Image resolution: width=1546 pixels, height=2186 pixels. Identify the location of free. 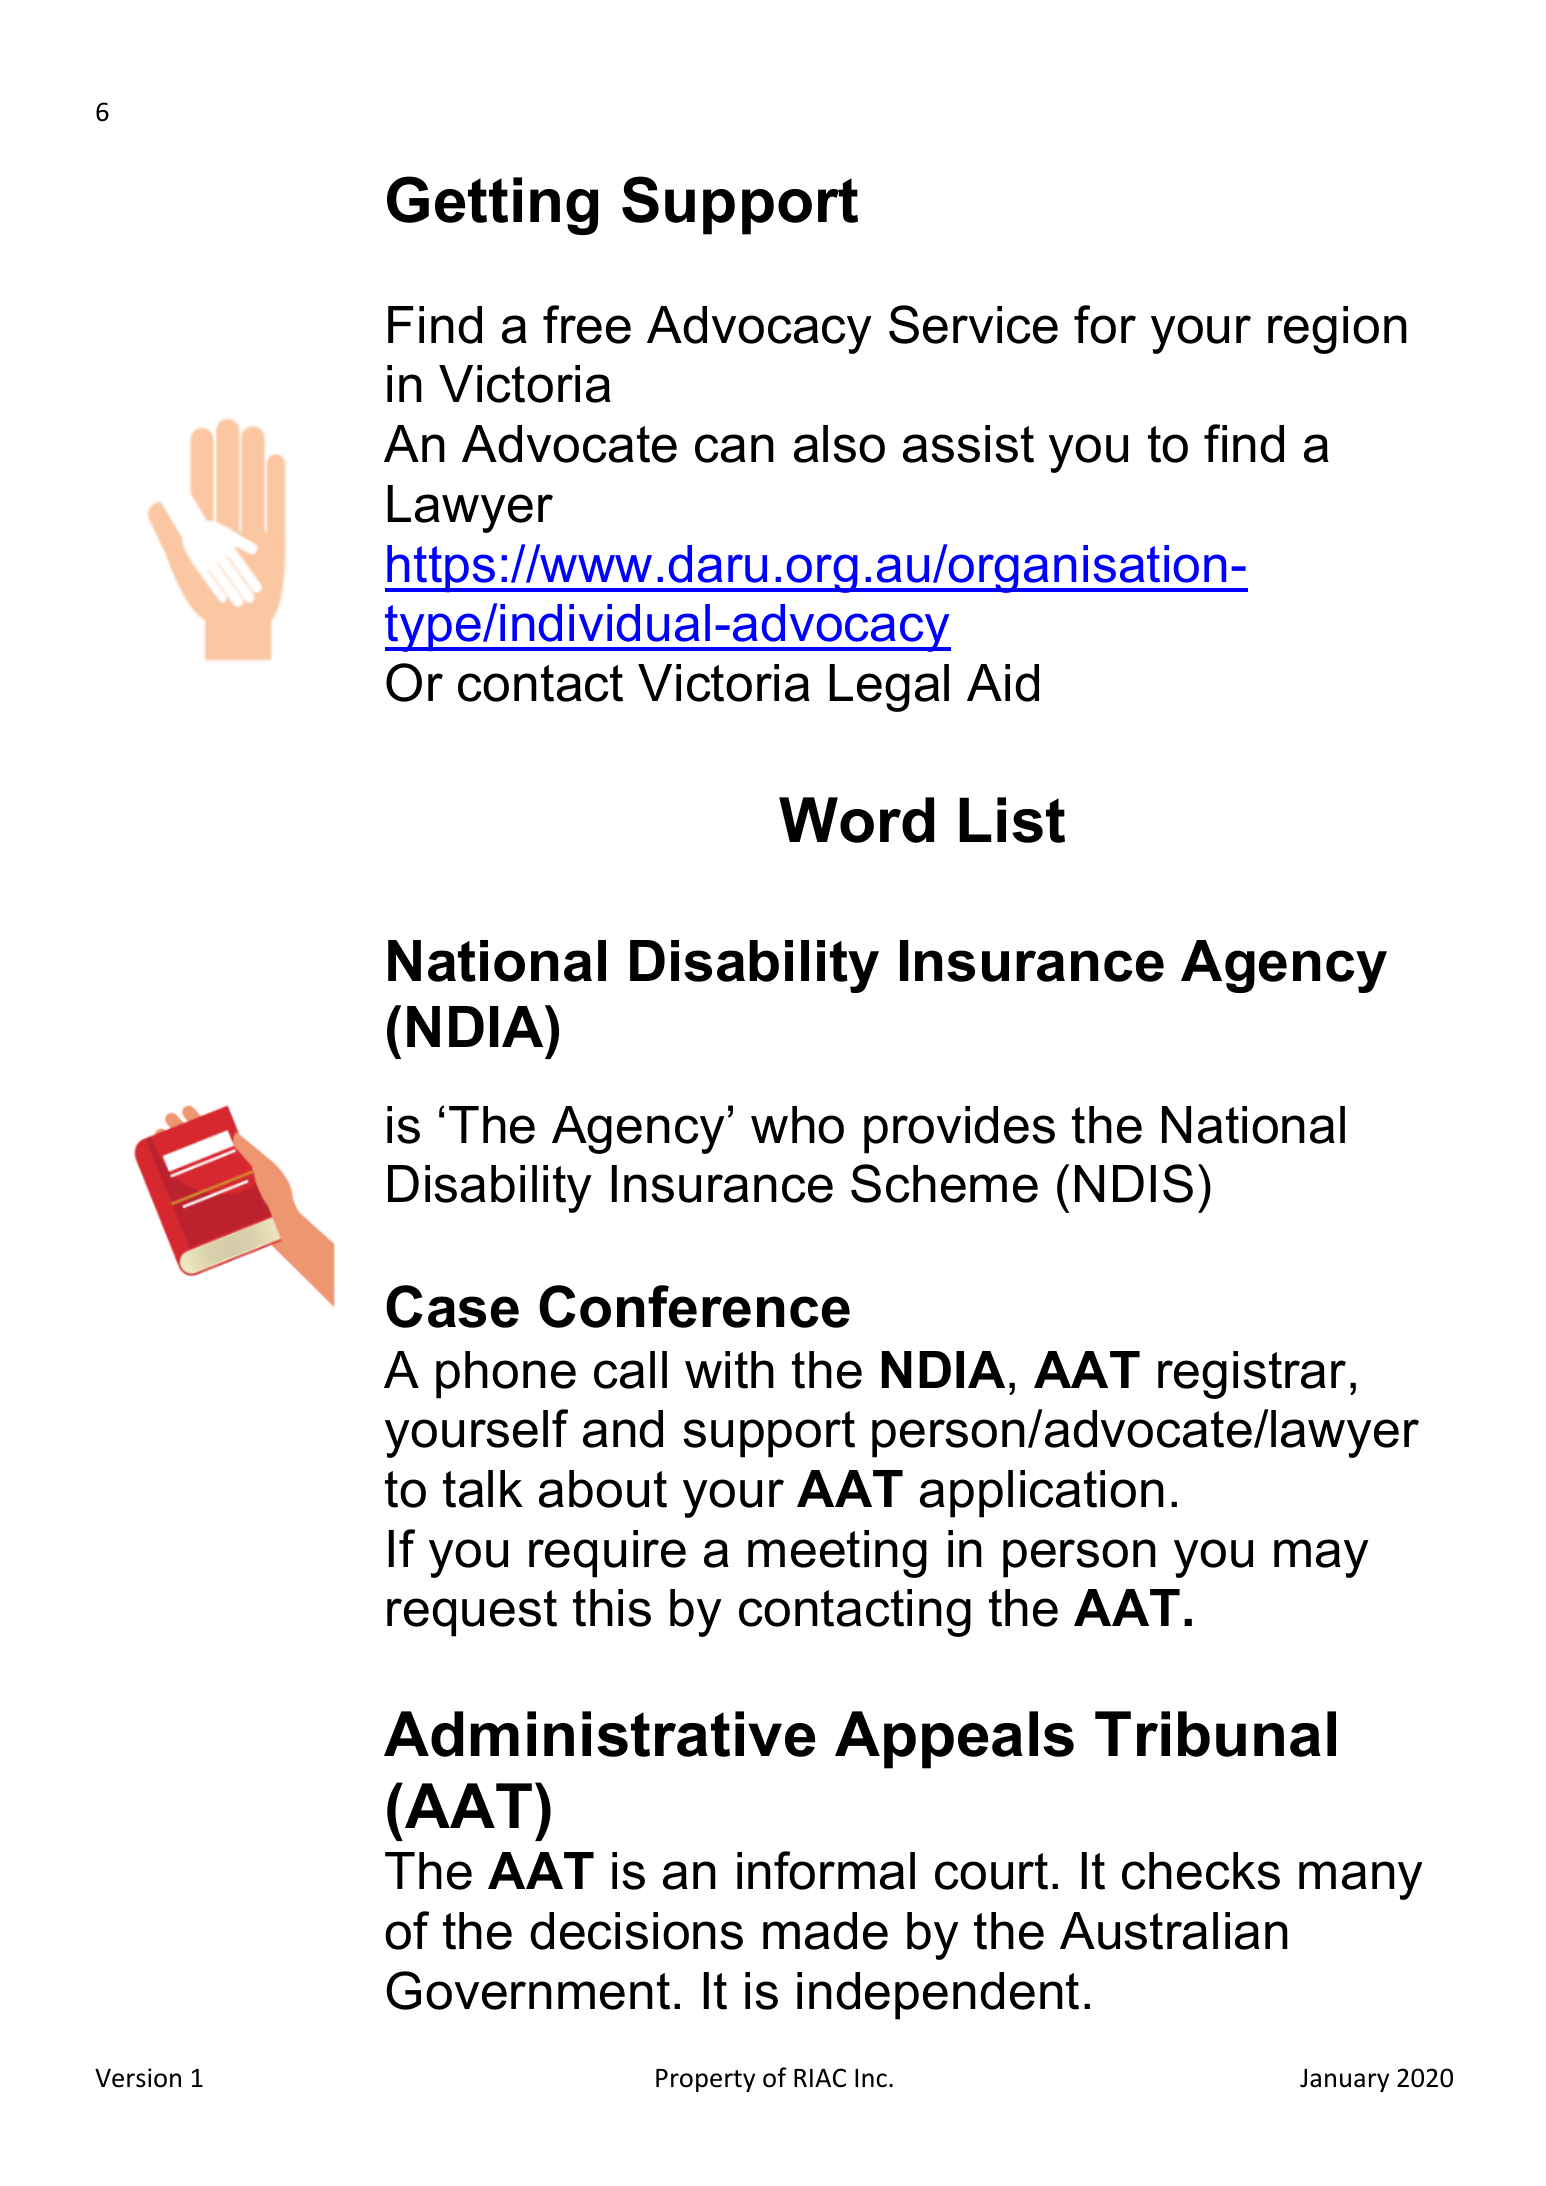
(587, 324).
